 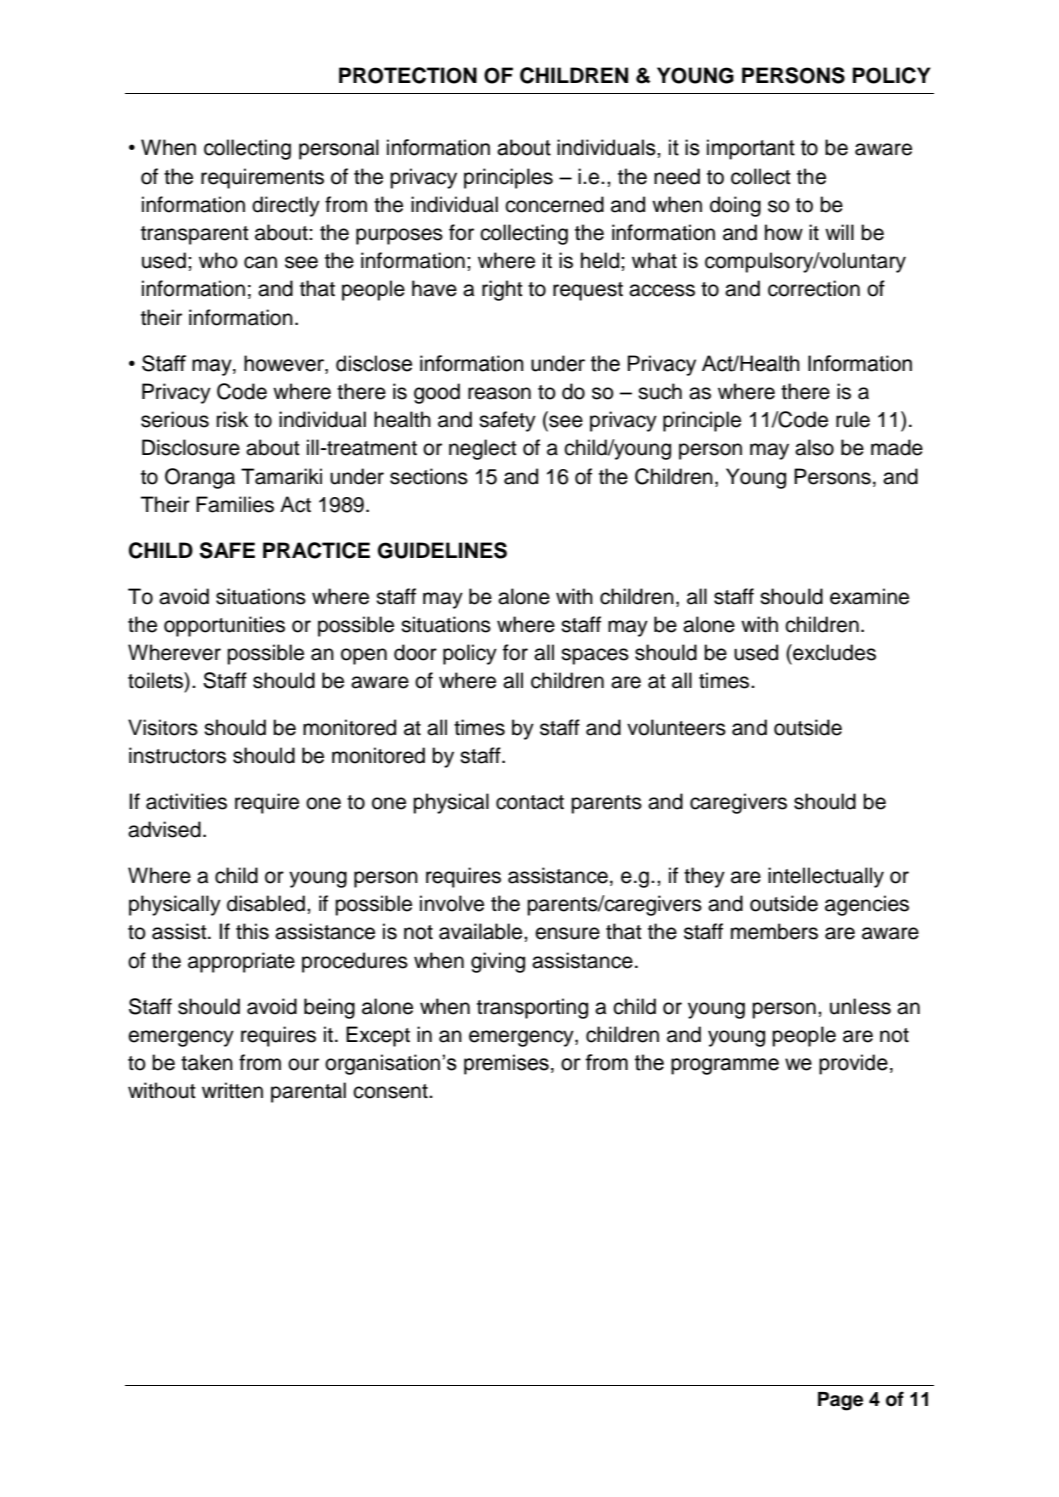 I want to click on written, so click(x=232, y=1090).
